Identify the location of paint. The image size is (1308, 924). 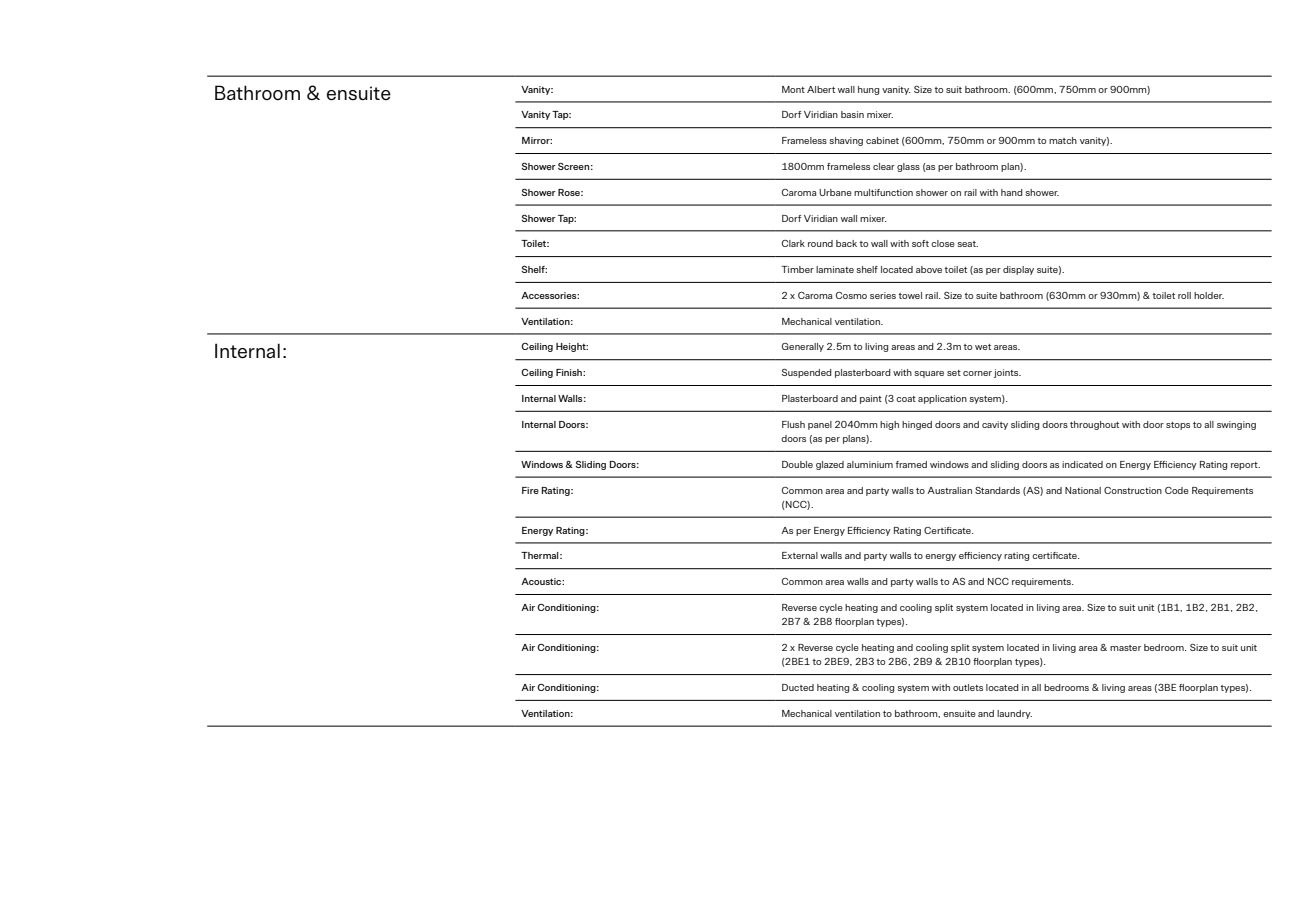
(871, 399).
